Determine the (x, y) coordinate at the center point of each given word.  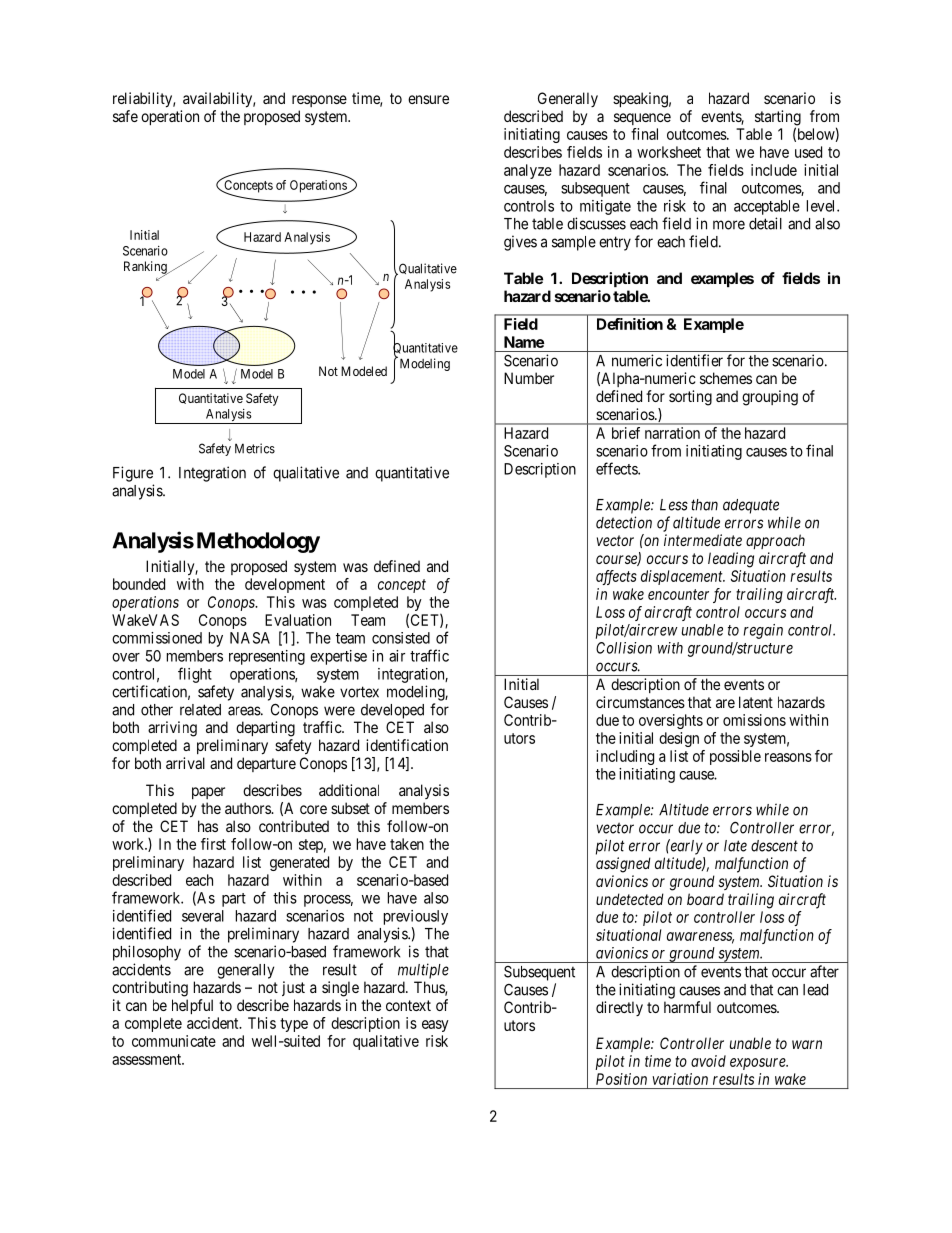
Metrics (255, 448)
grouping (770, 398)
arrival (185, 763)
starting (778, 119)
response (319, 101)
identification (407, 745)
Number (529, 378)
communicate (174, 1041)
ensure (428, 99)
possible (735, 757)
